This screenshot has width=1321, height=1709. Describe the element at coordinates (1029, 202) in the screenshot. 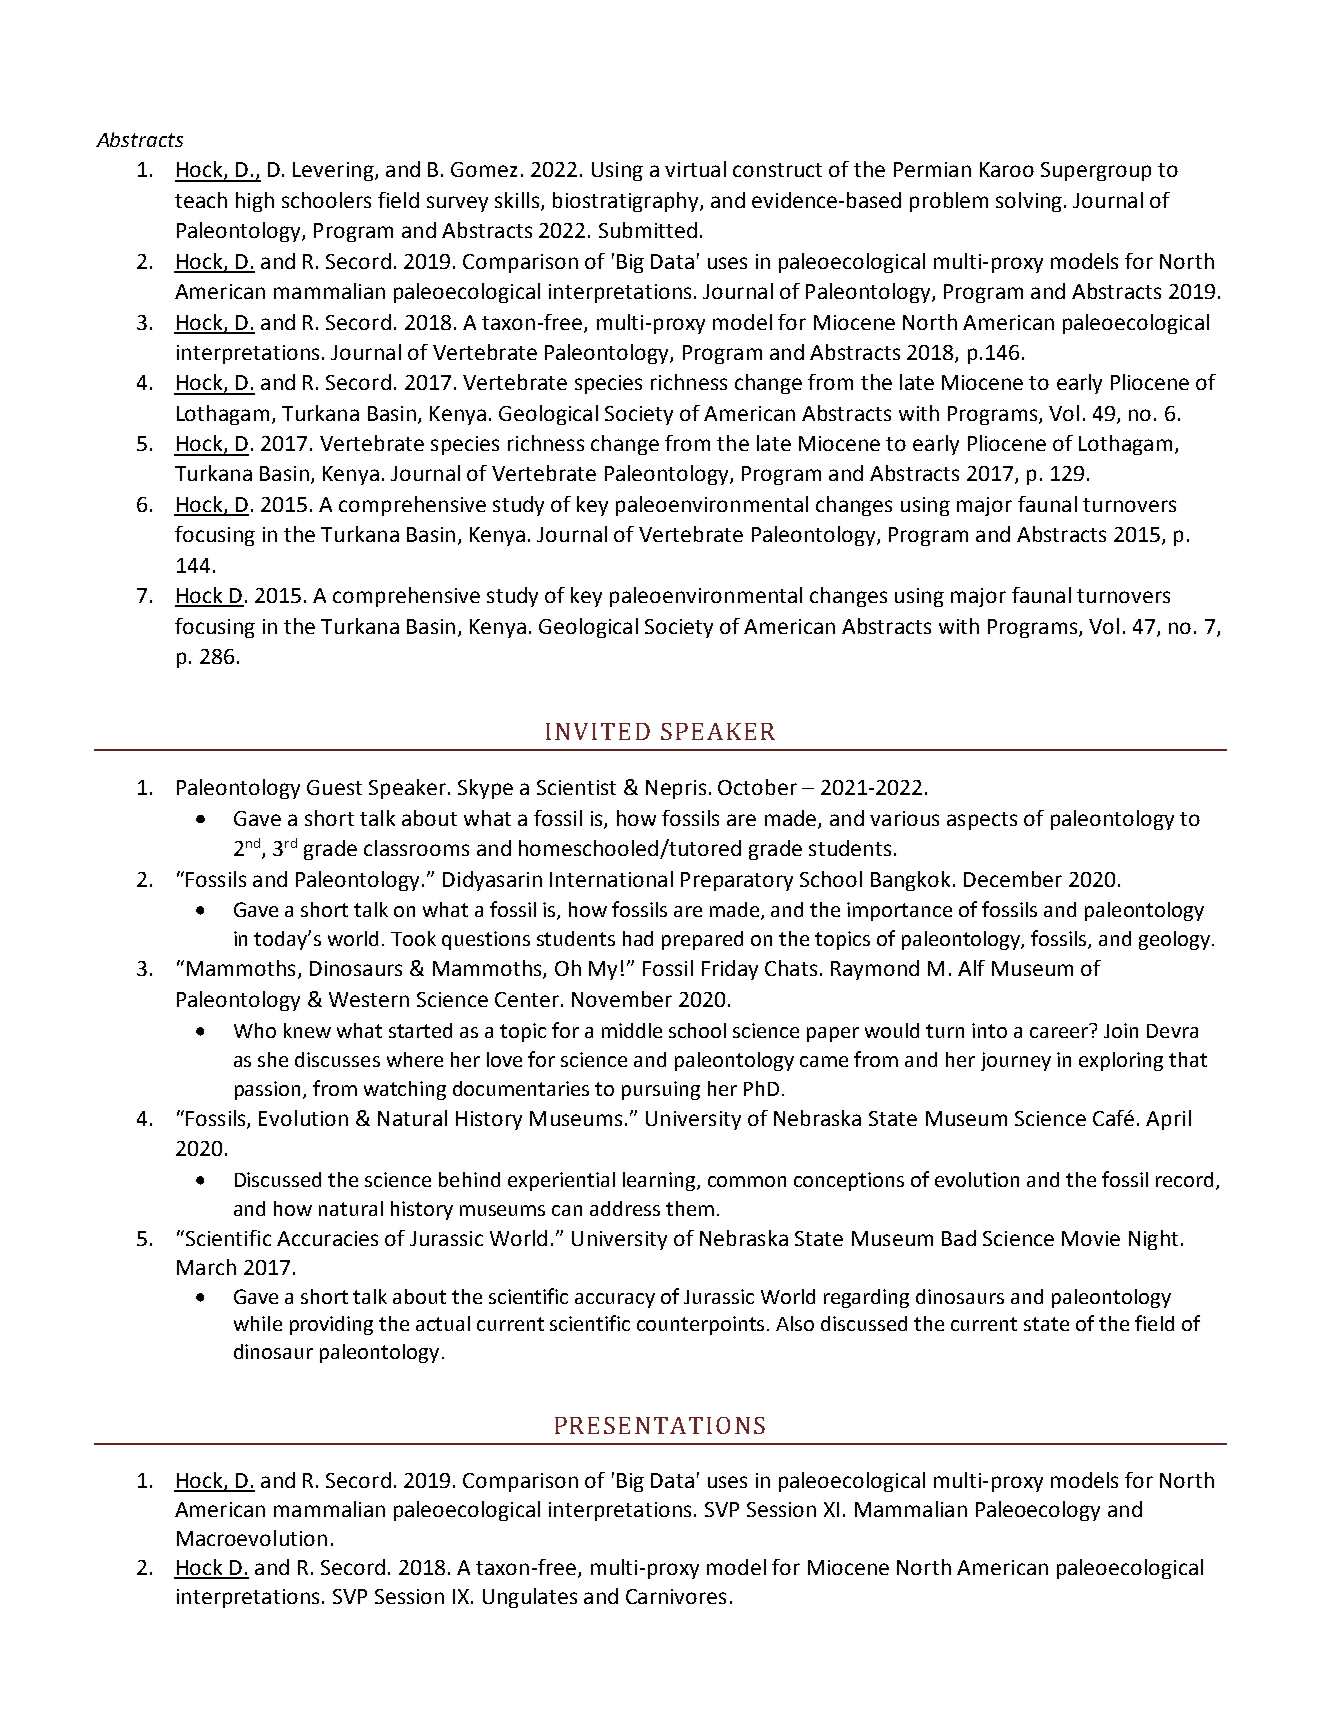

I see `solving` at that location.
